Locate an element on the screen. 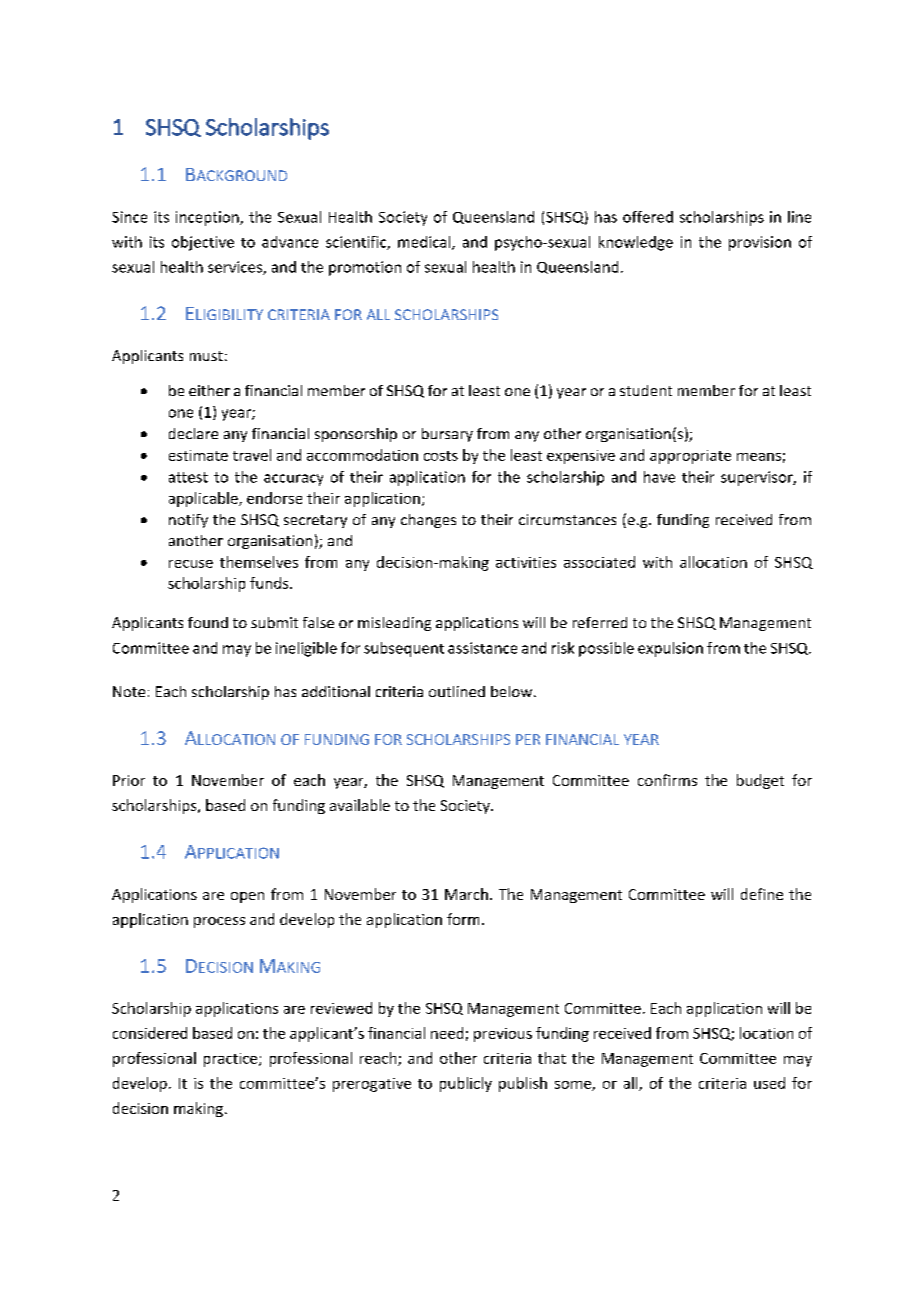  either is located at coordinates (209, 390).
